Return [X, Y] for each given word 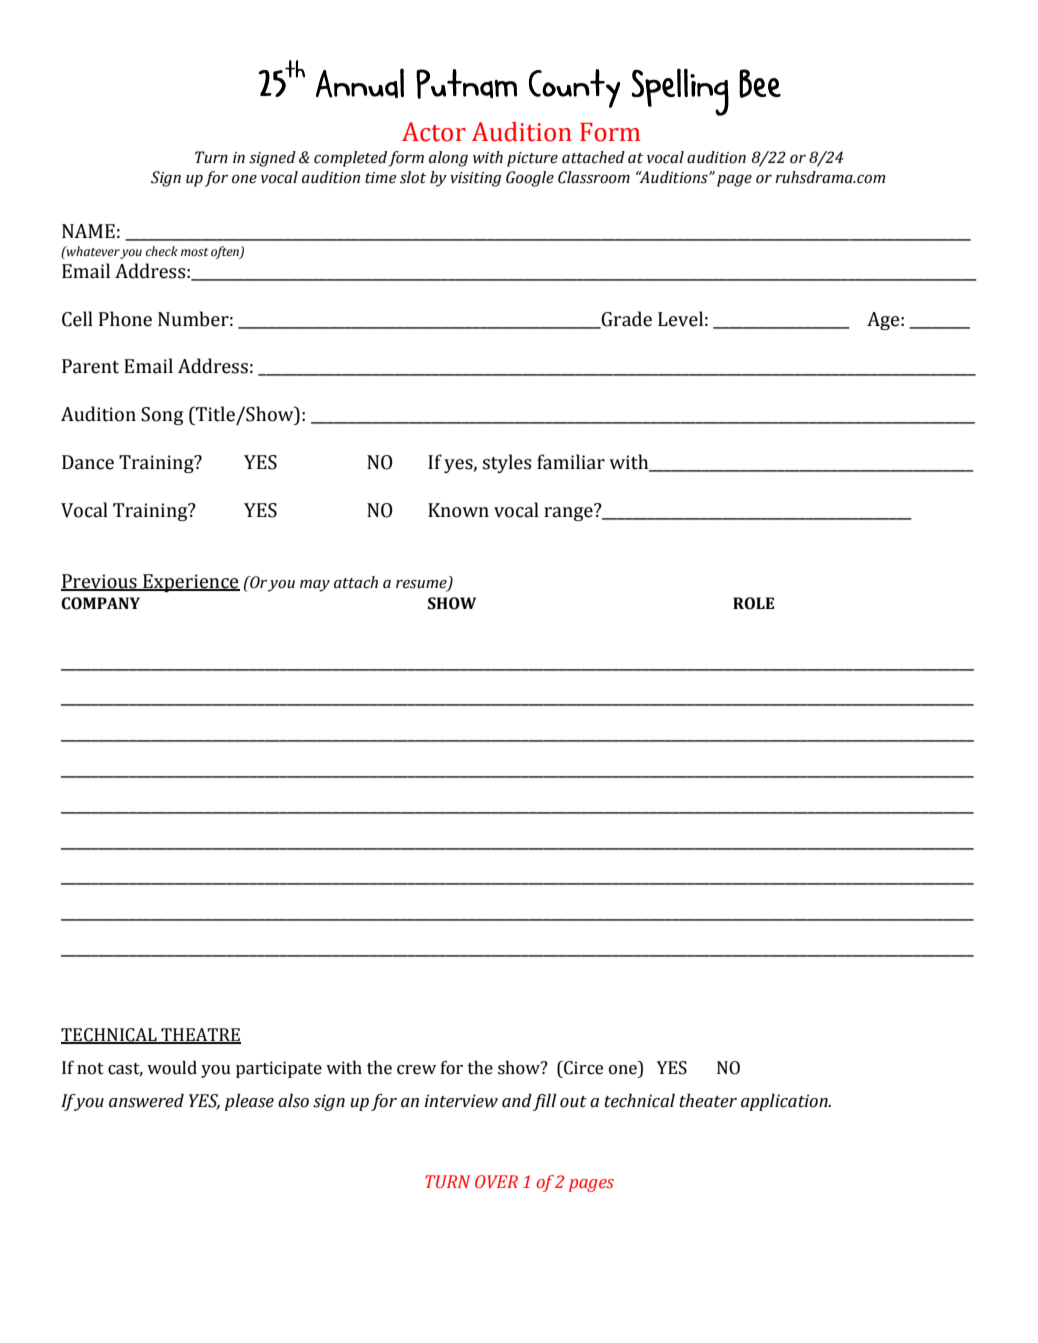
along [448, 159]
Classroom [594, 177]
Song [162, 416]
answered [146, 1101]
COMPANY [100, 603]
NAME [88, 231]
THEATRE [200, 1035]
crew [416, 1070]
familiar [571, 462]
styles [507, 463]
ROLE [753, 603]
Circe [582, 1068]
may [315, 586]
